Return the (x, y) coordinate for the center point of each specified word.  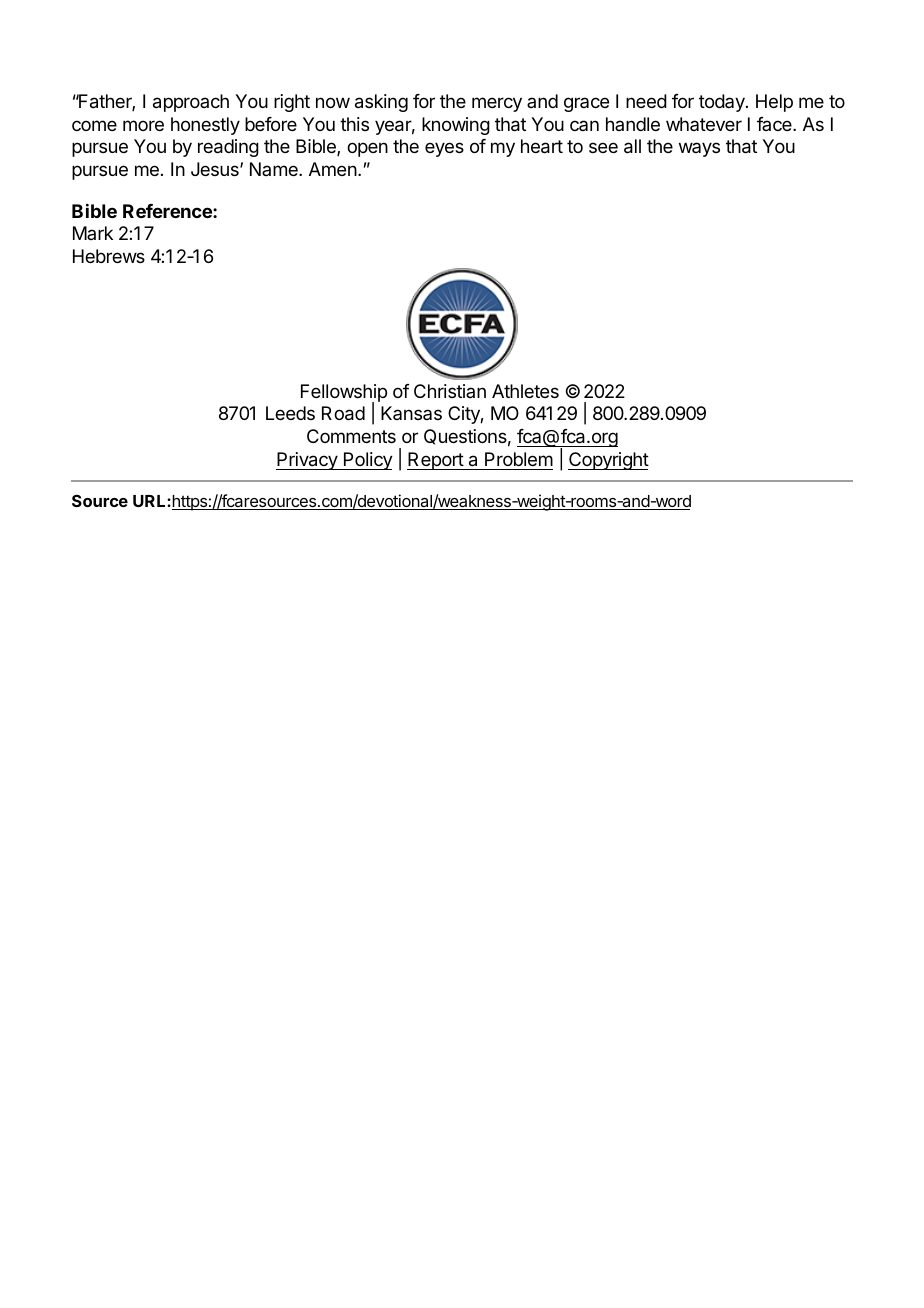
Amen (333, 169)
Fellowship (344, 394)
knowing (456, 126)
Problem (519, 459)
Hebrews (109, 256)
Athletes (525, 391)
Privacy (307, 461)
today (723, 103)
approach (191, 103)
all (632, 146)
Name (275, 169)
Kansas (411, 413)
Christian (450, 391)
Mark (93, 233)
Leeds (290, 413)
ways (699, 149)
